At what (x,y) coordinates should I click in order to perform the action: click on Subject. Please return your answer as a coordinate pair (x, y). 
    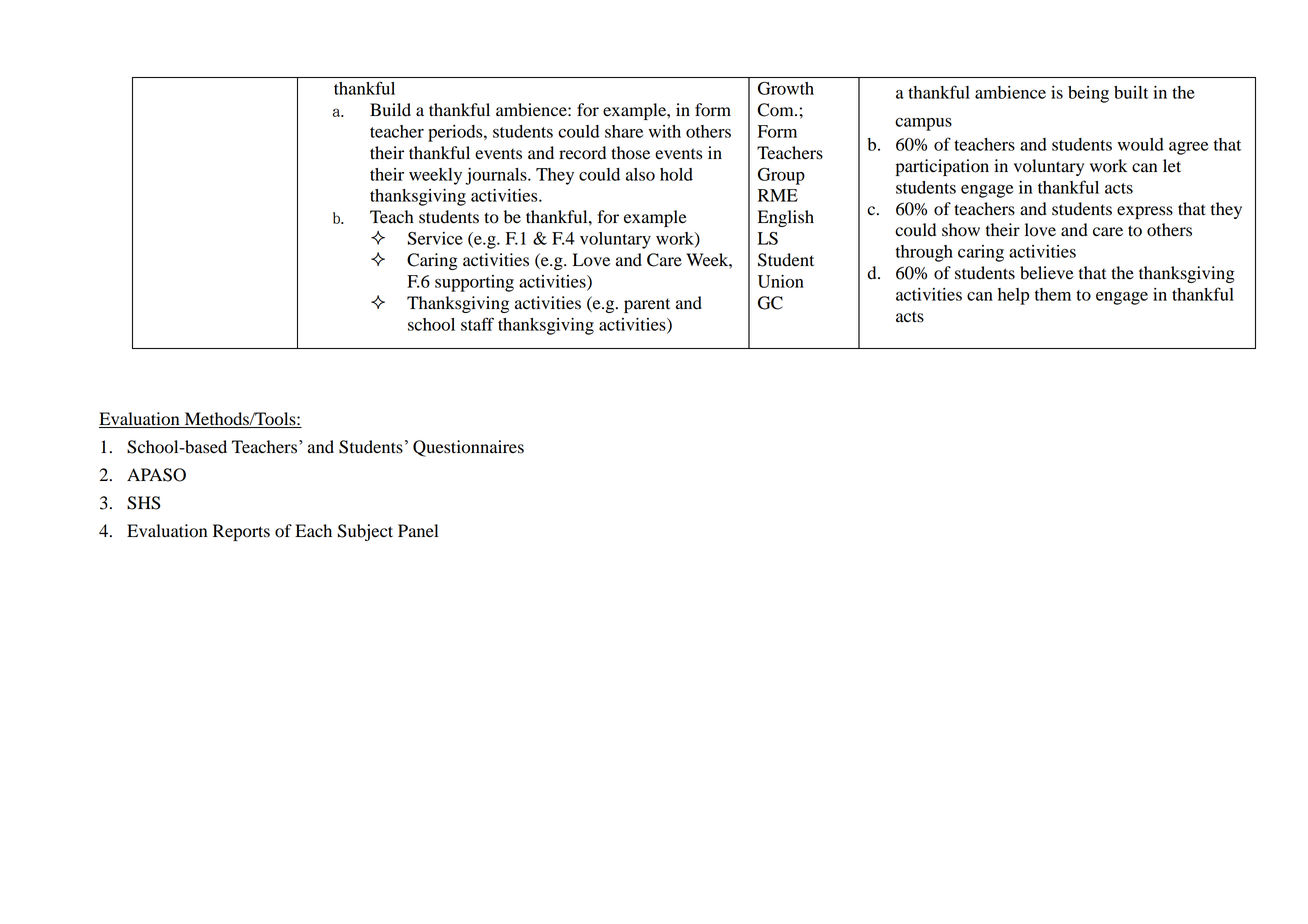
    Looking at the image, I should click on (365, 532).
